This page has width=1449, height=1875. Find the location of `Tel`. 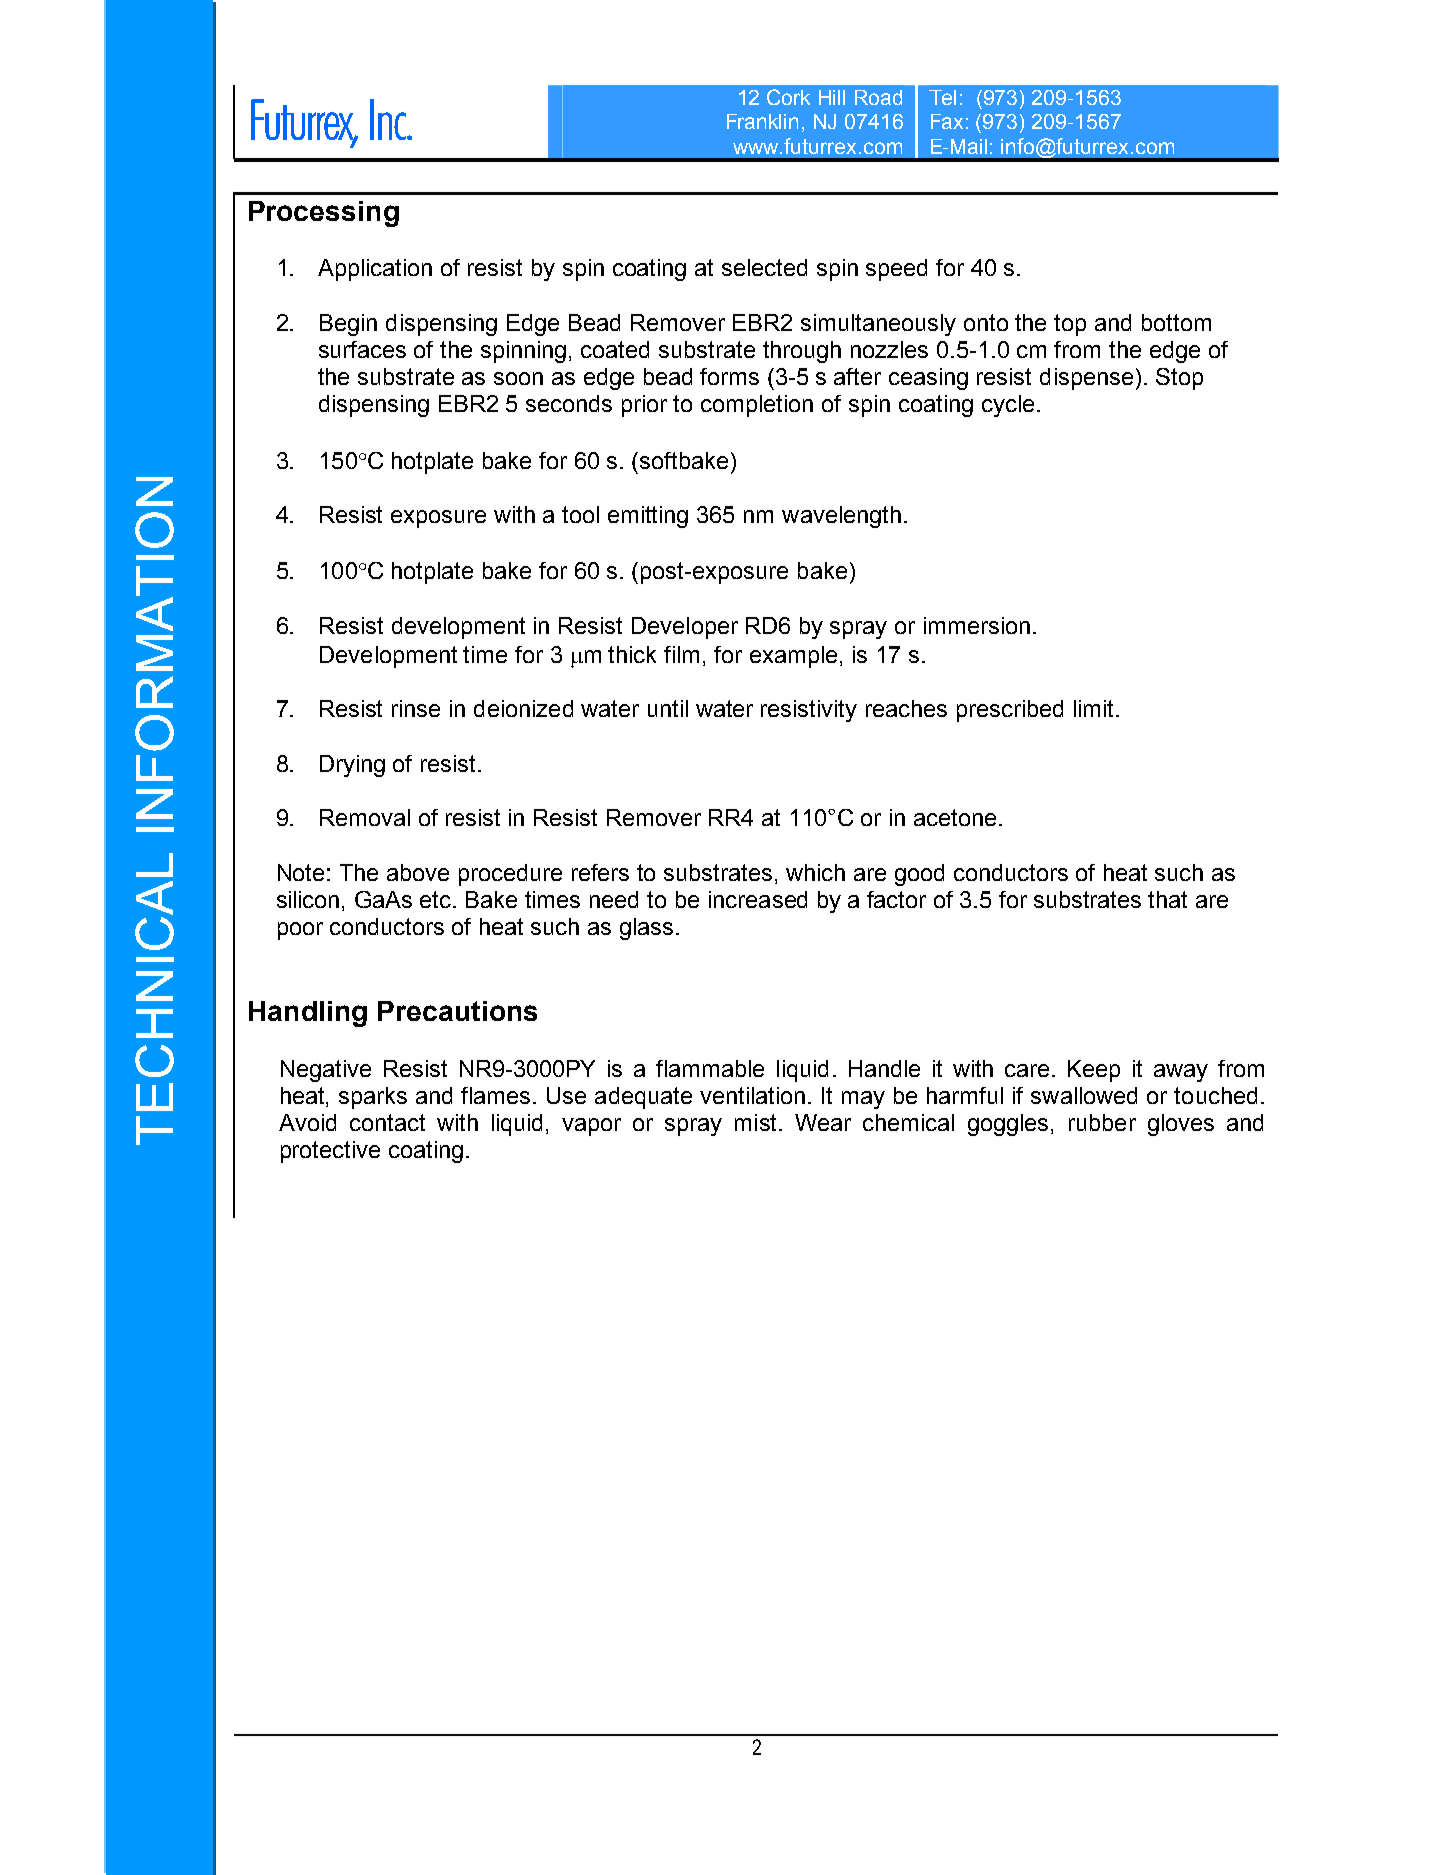

Tel is located at coordinates (942, 97).
